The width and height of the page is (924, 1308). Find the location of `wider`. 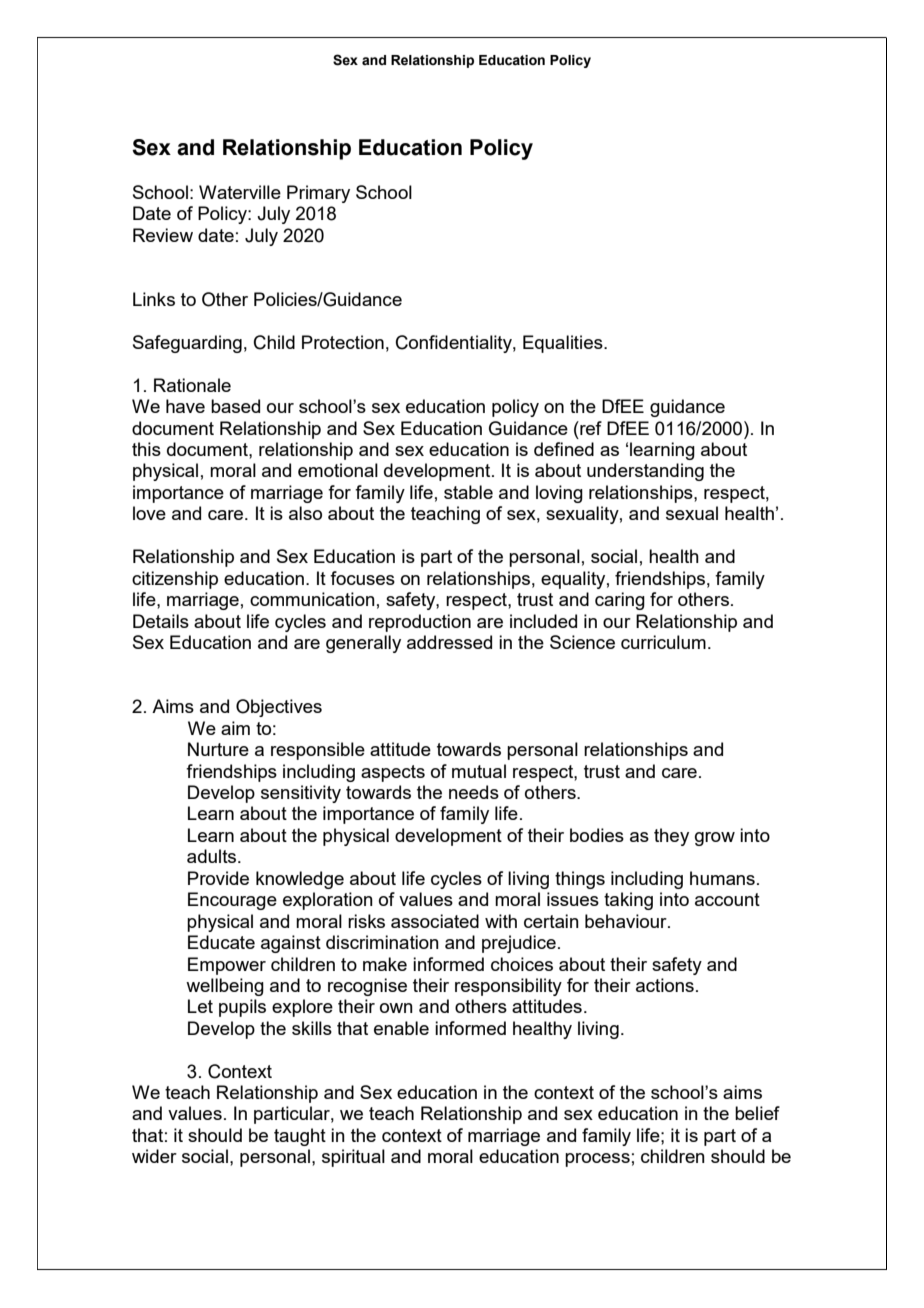

wider is located at coordinates (154, 1156).
